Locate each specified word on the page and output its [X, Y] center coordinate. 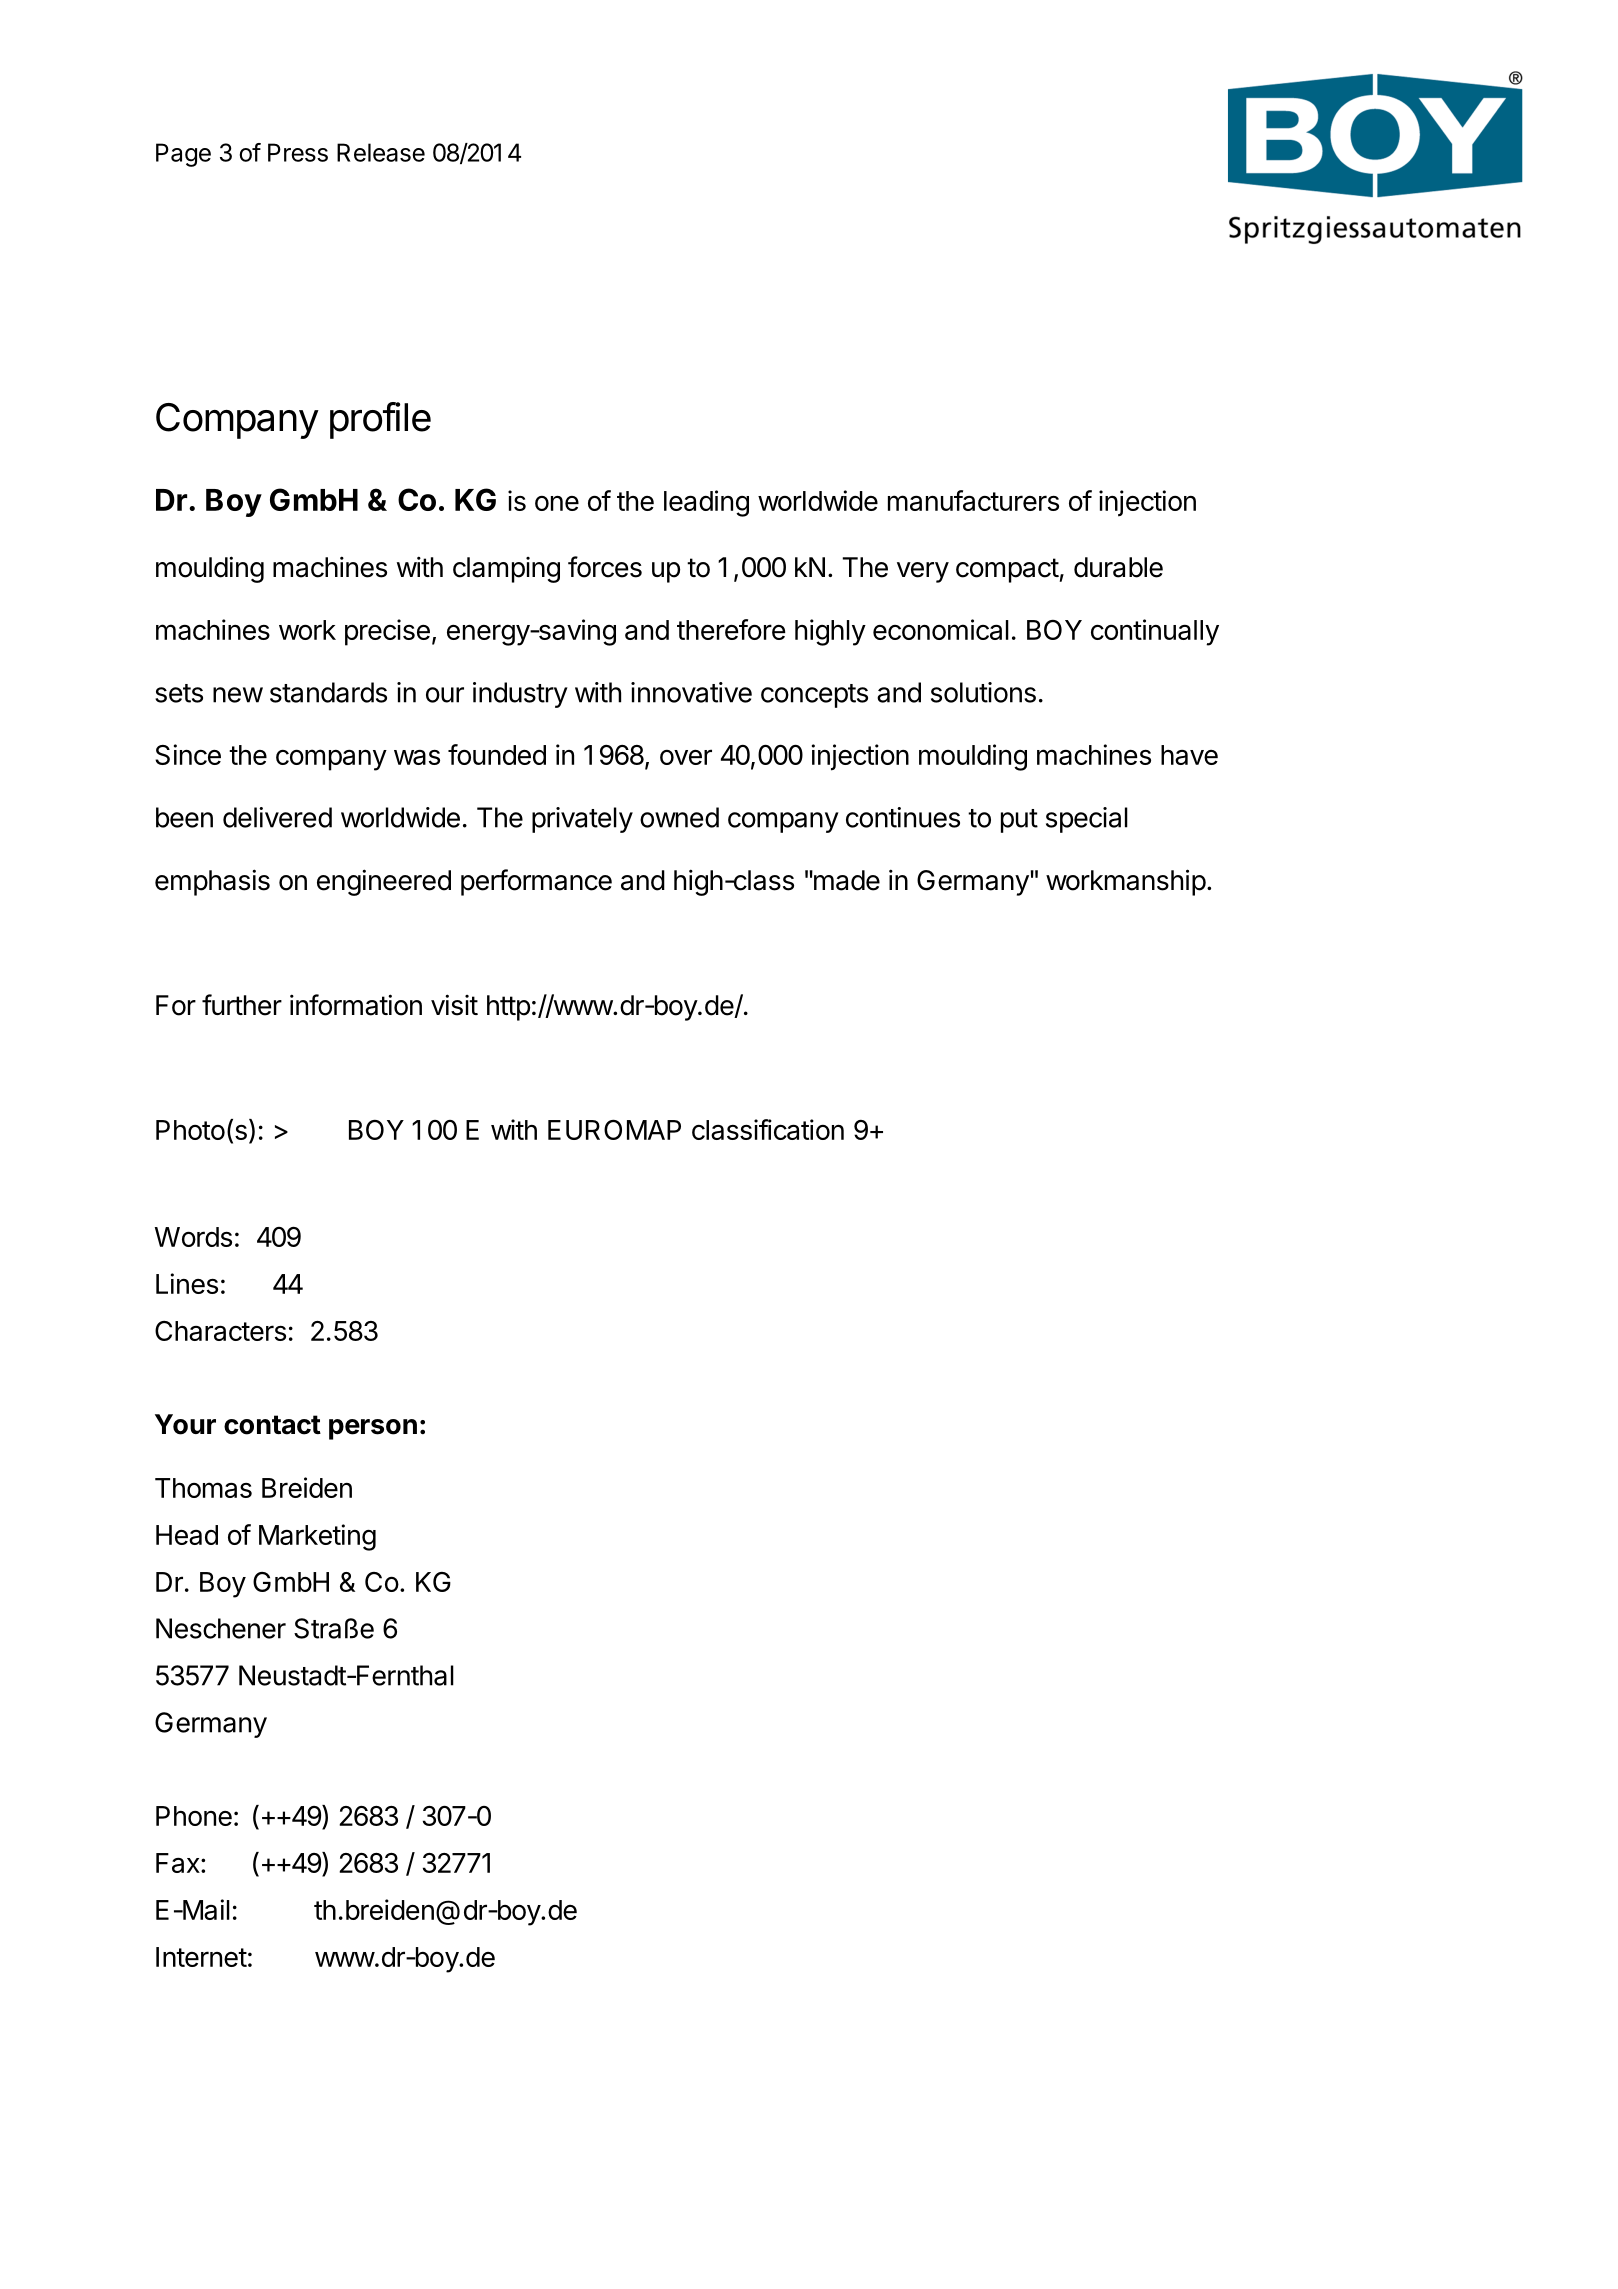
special [1087, 820]
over [686, 757]
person [373, 1429]
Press [298, 152]
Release [381, 152]
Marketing [317, 1537]
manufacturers [973, 500]
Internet [201, 1957]
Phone [194, 1816]
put [1019, 821]
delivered [277, 817]
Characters [220, 1331]
